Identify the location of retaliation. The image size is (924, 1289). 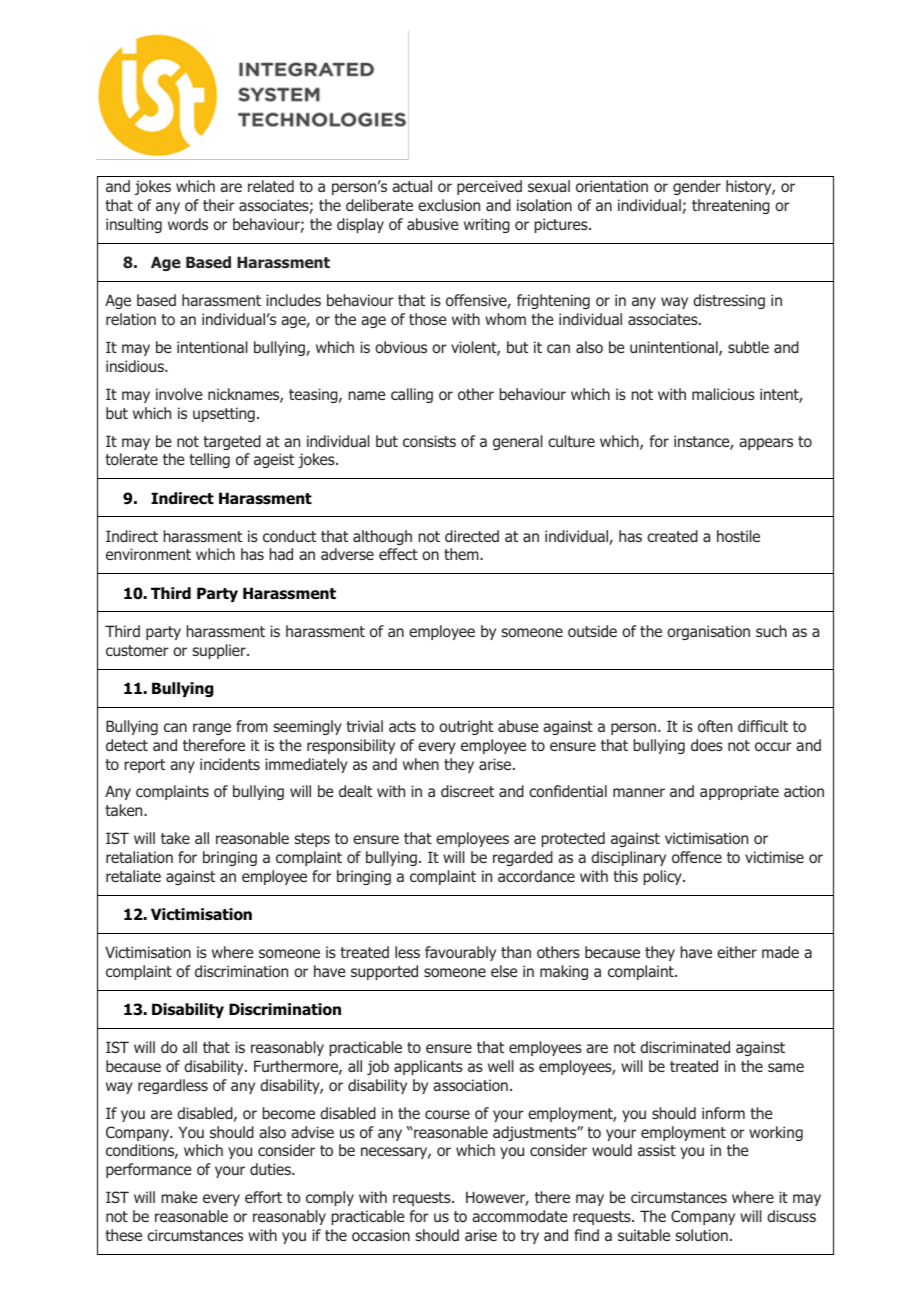
(139, 857).
